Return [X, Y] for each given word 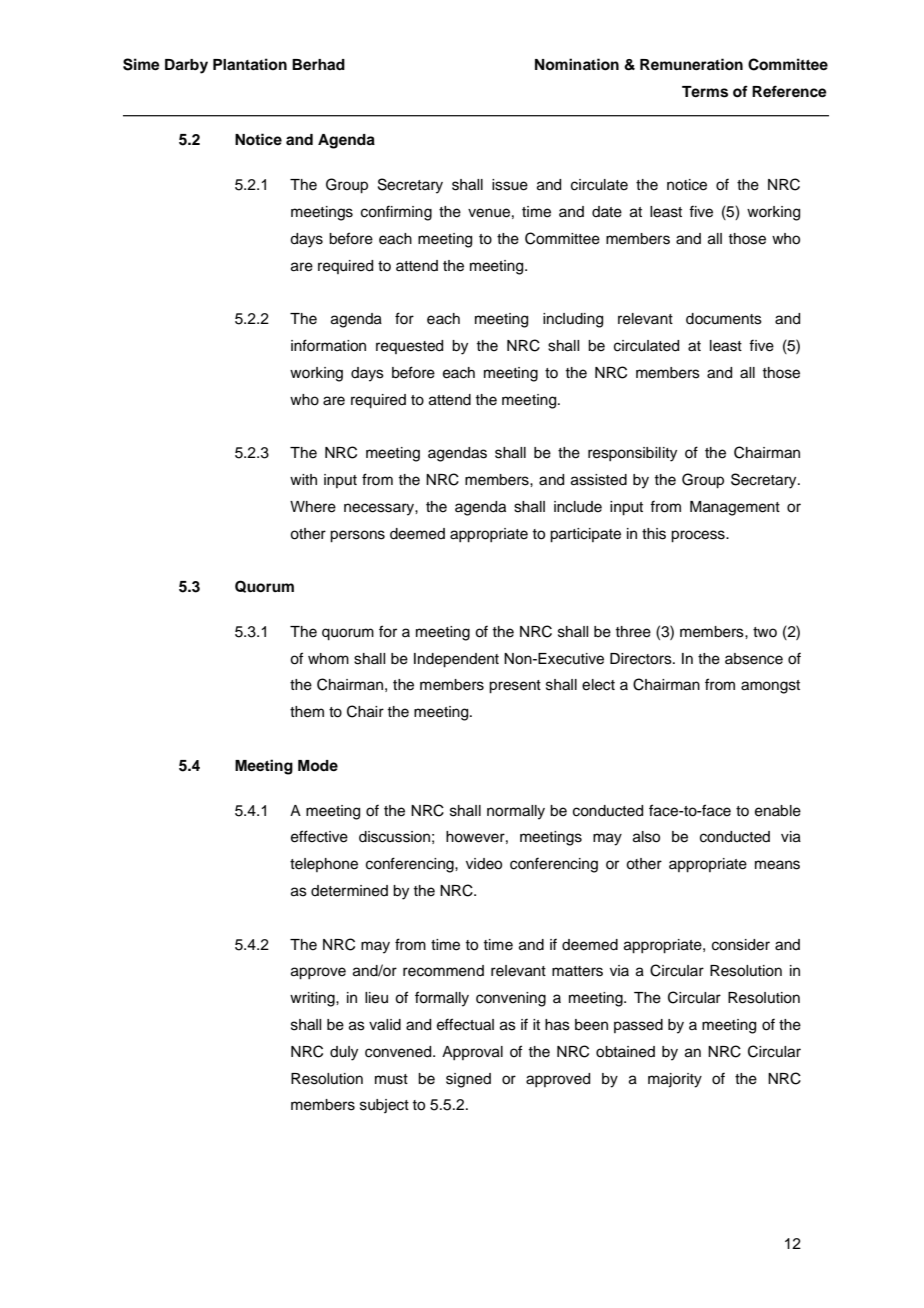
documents [724, 319]
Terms [705, 92]
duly [344, 1053]
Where [313, 507]
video [484, 864]
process [699, 536]
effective [319, 836]
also [646, 837]
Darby [186, 66]
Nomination [577, 64]
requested [409, 347]
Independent [456, 660]
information [328, 345]
